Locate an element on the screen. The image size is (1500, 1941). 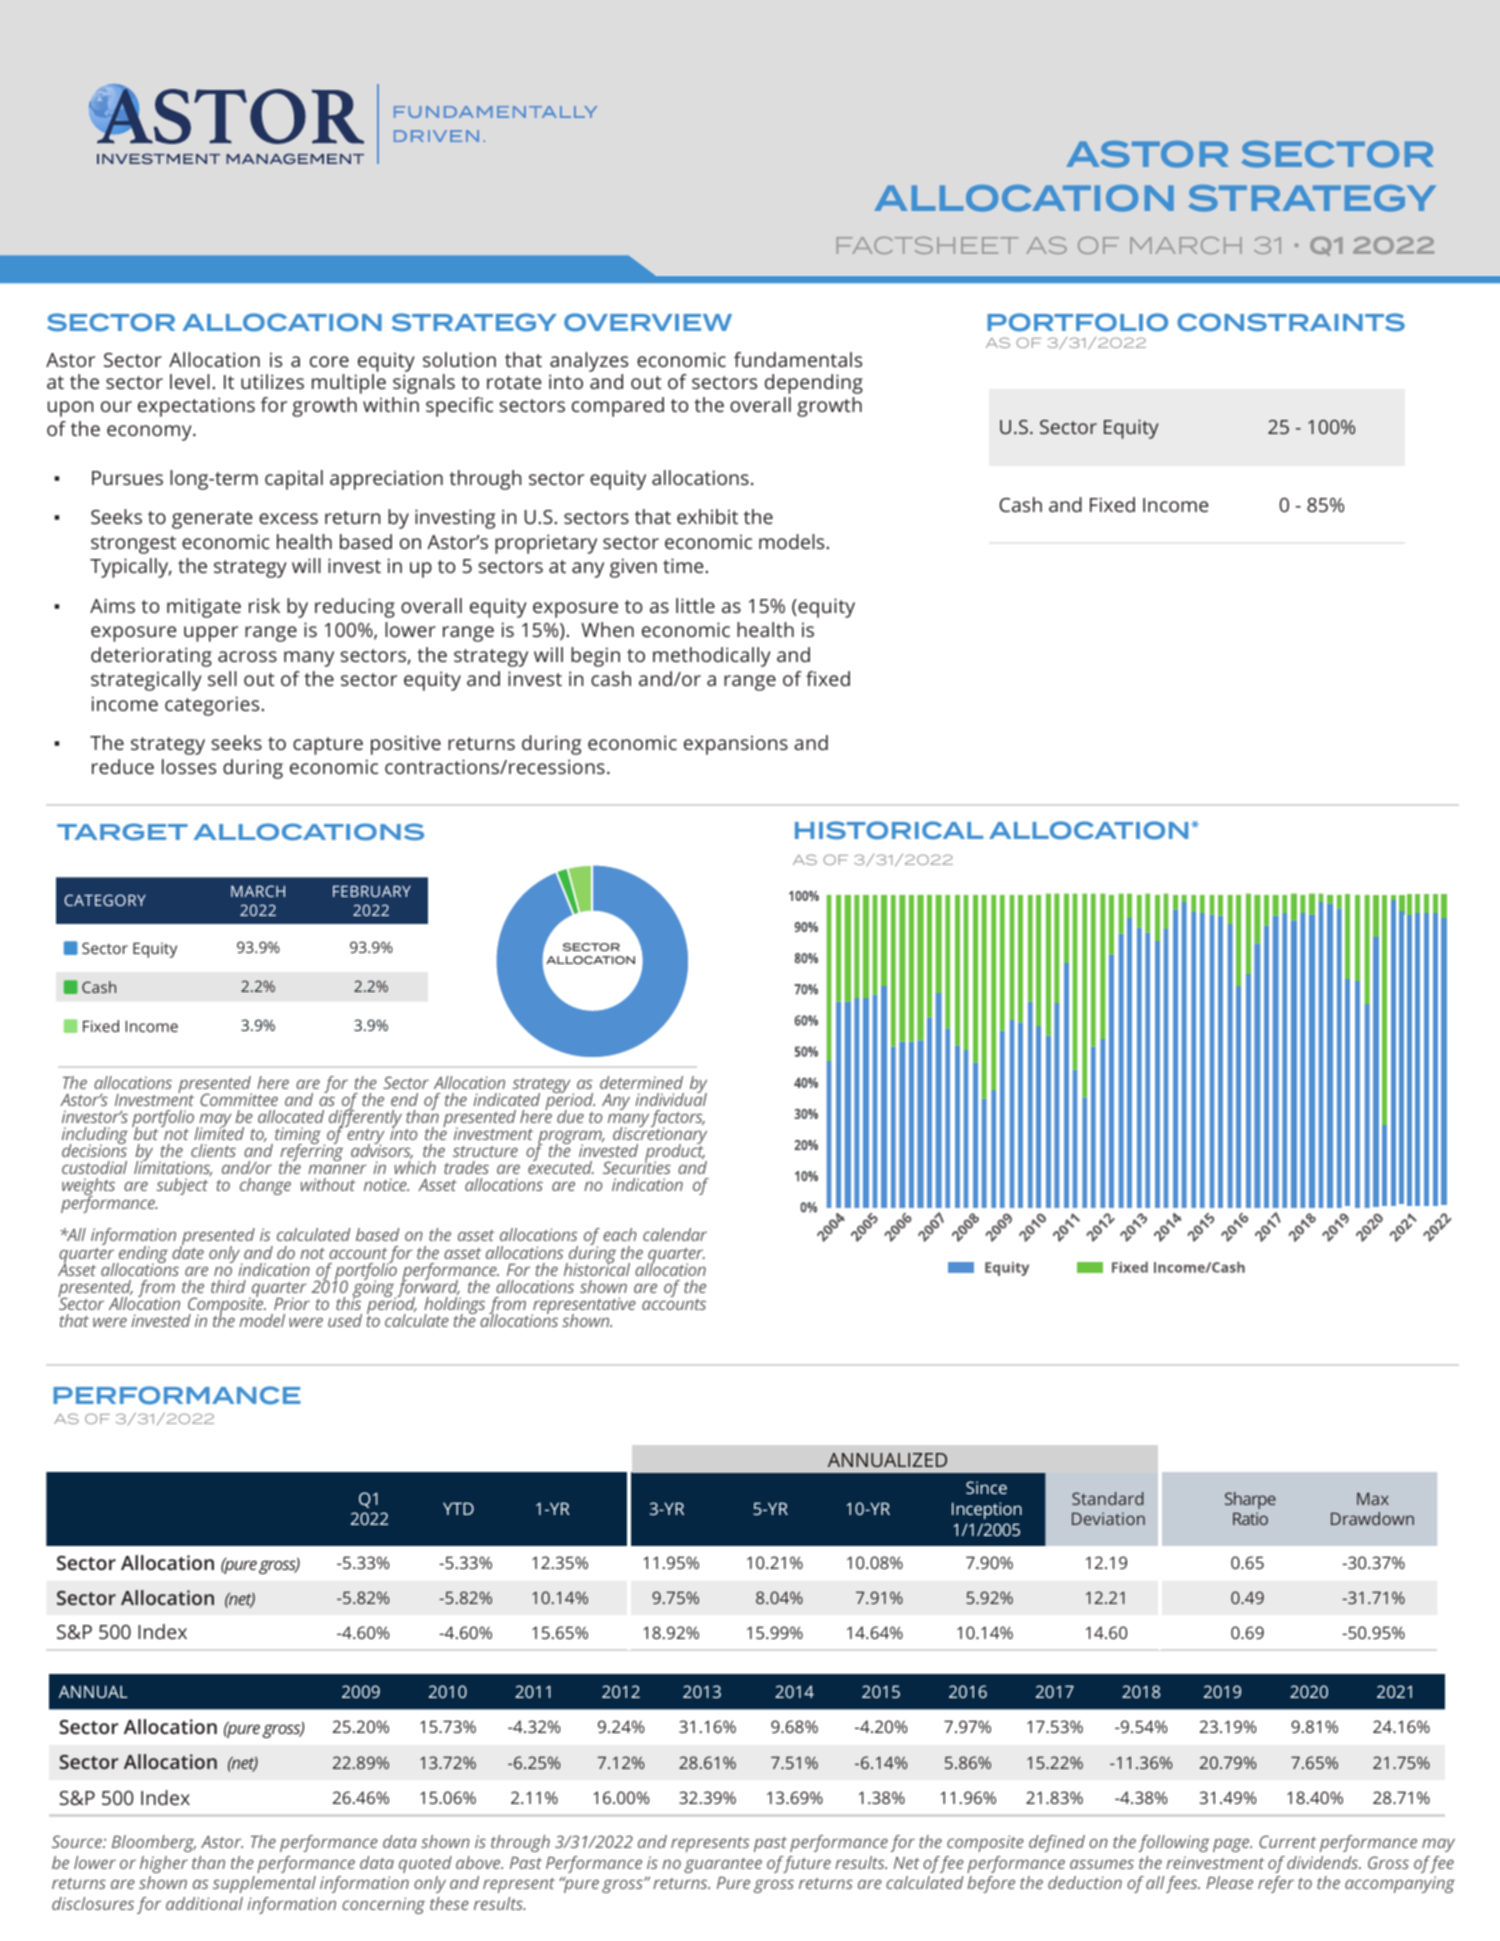
methodically is located at coordinates (712, 657).
